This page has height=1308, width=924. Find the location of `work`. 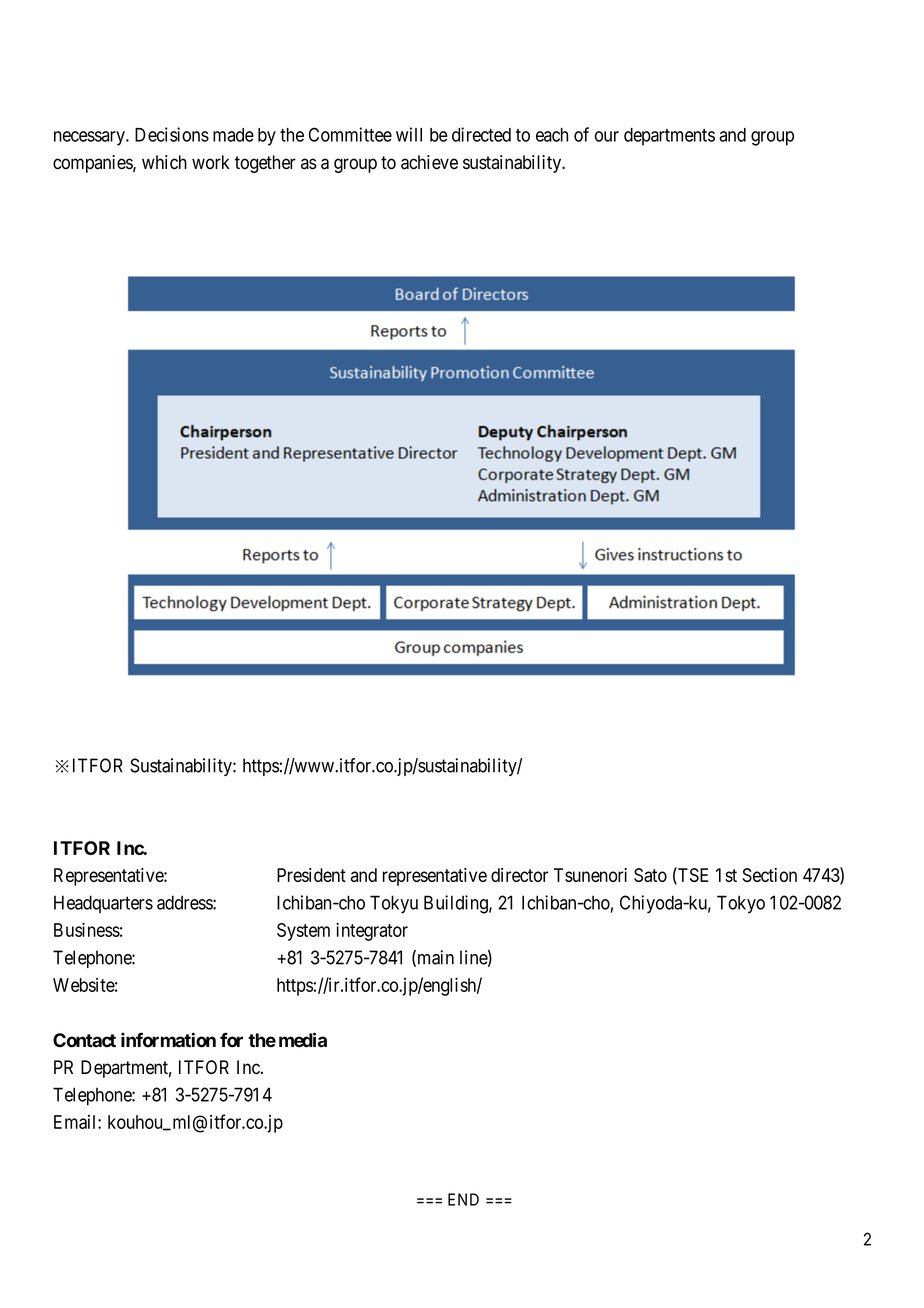

work is located at coordinates (211, 162).
